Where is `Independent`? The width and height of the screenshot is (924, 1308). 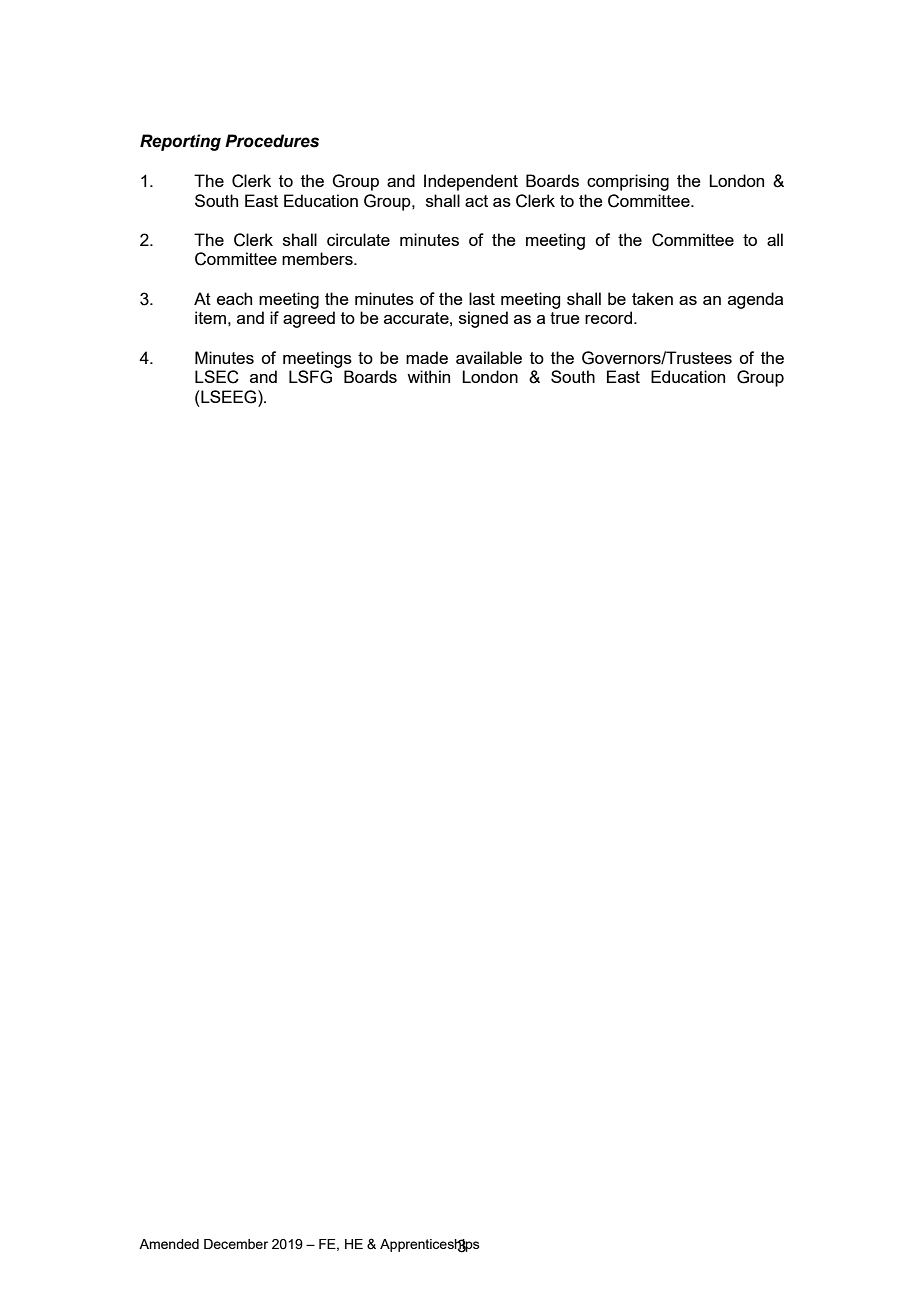 Independent is located at coordinates (471, 182).
